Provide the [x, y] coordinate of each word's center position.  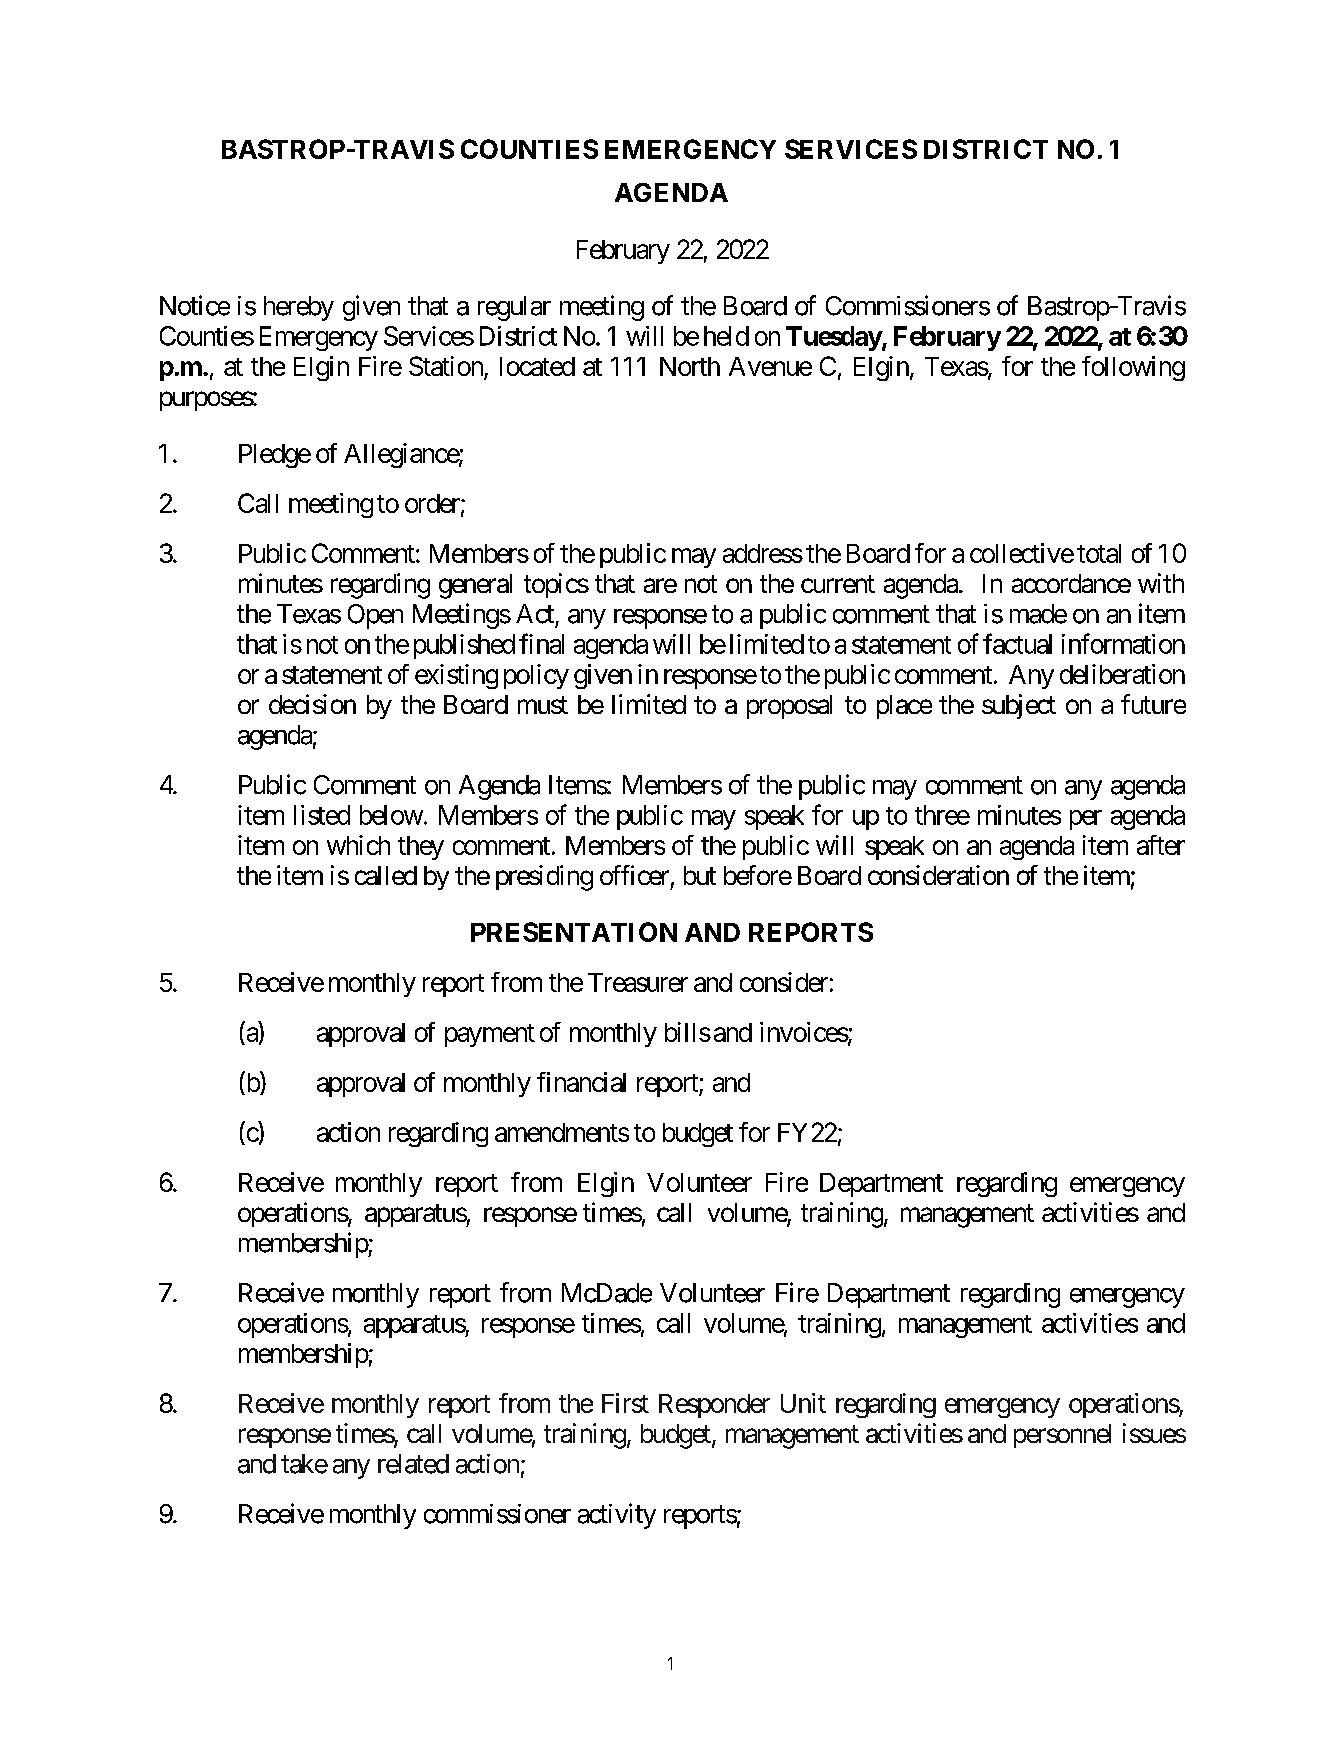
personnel [1062, 1436]
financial [581, 1082]
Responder [714, 1406]
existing [456, 676]
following [1133, 368]
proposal [789, 707]
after [1161, 845]
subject [1019, 706]
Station [447, 367]
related [413, 1464]
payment [490, 1035]
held [726, 336]
